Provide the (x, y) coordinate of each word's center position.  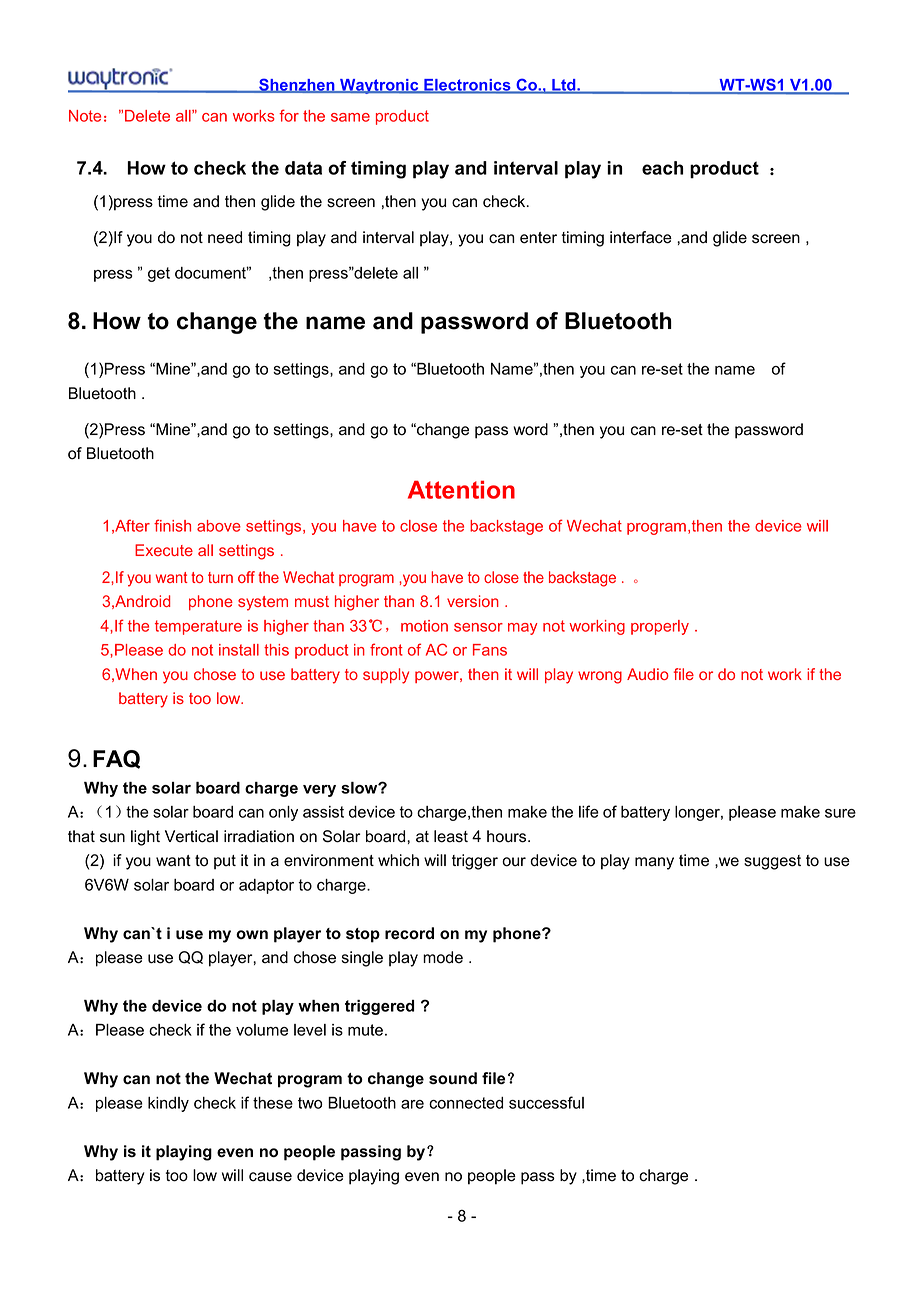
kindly (168, 1104)
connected (466, 1103)
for (289, 115)
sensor (478, 627)
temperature (198, 627)
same (350, 117)
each (662, 168)
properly (660, 627)
